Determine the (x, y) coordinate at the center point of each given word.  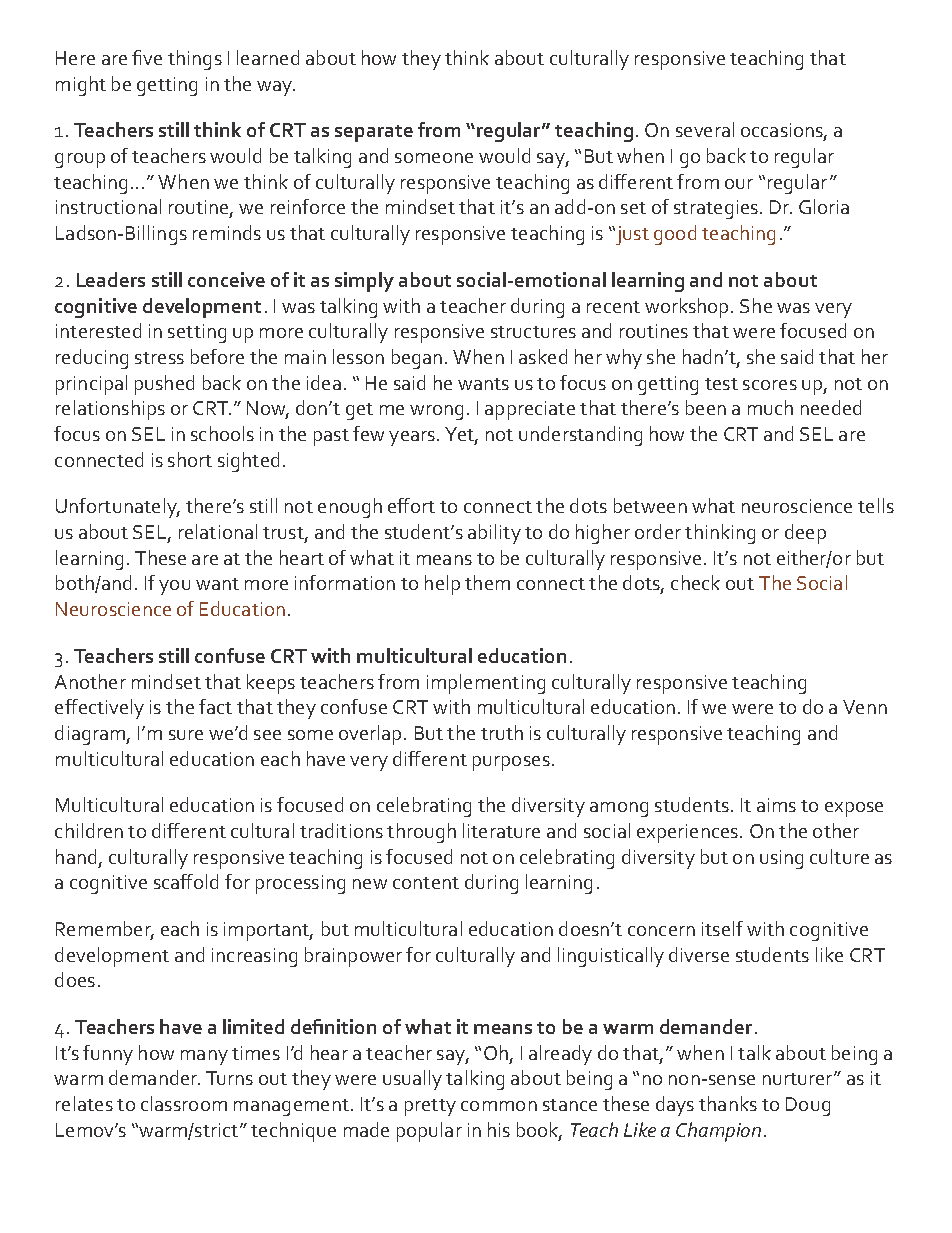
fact (215, 706)
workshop (688, 308)
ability (494, 534)
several (705, 129)
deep (805, 534)
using (781, 859)
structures (533, 332)
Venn (865, 707)
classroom (184, 1103)
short (190, 459)
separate (374, 133)
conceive (226, 279)
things (195, 60)
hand (76, 856)
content (426, 883)
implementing (486, 684)
